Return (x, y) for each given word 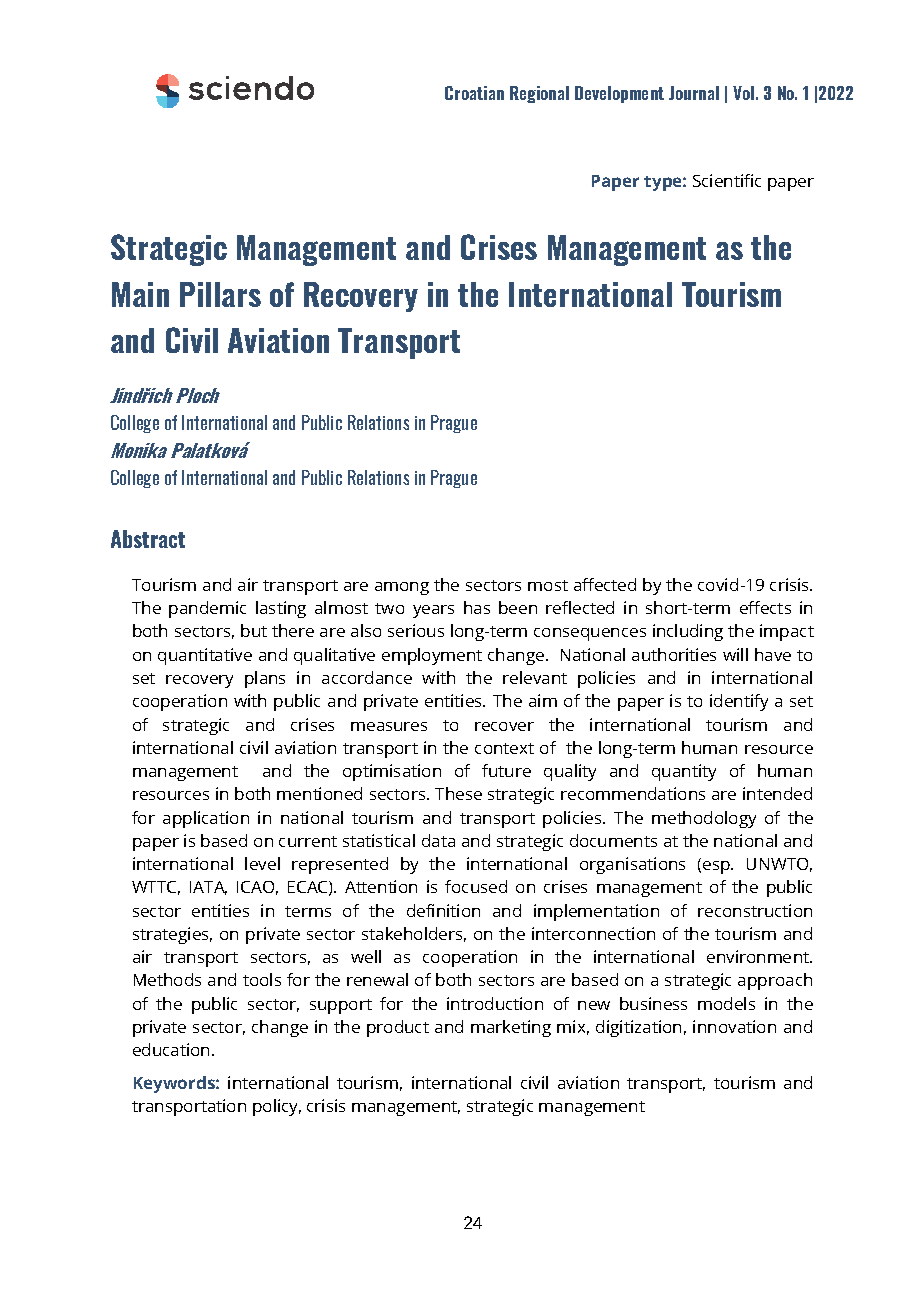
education (173, 1049)
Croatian (474, 93)
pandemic (207, 609)
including (688, 632)
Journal (694, 93)
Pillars (220, 294)
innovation (734, 1026)
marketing (511, 1028)
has (477, 607)
